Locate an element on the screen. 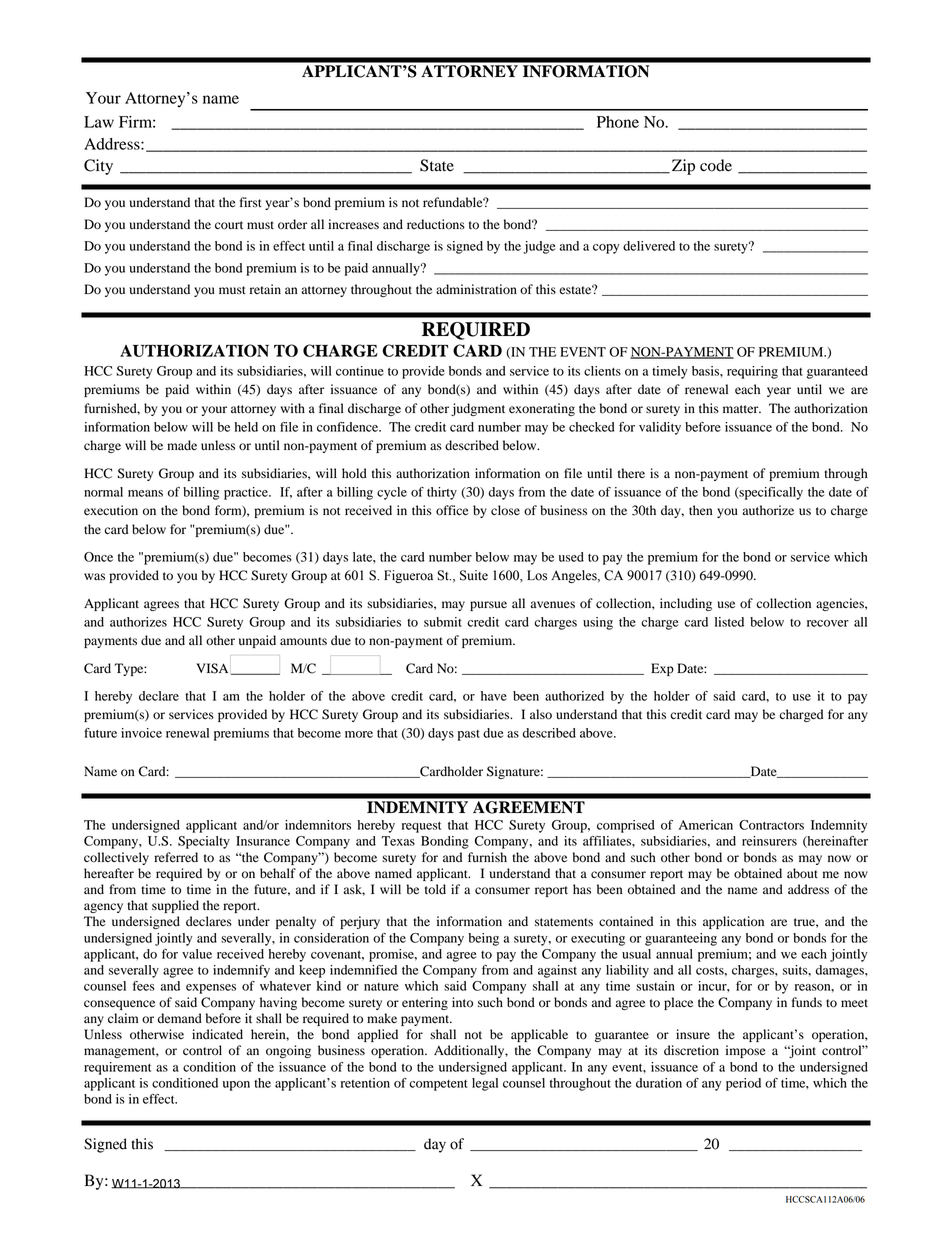 The image size is (952, 1233). pursue is located at coordinates (488, 606).
